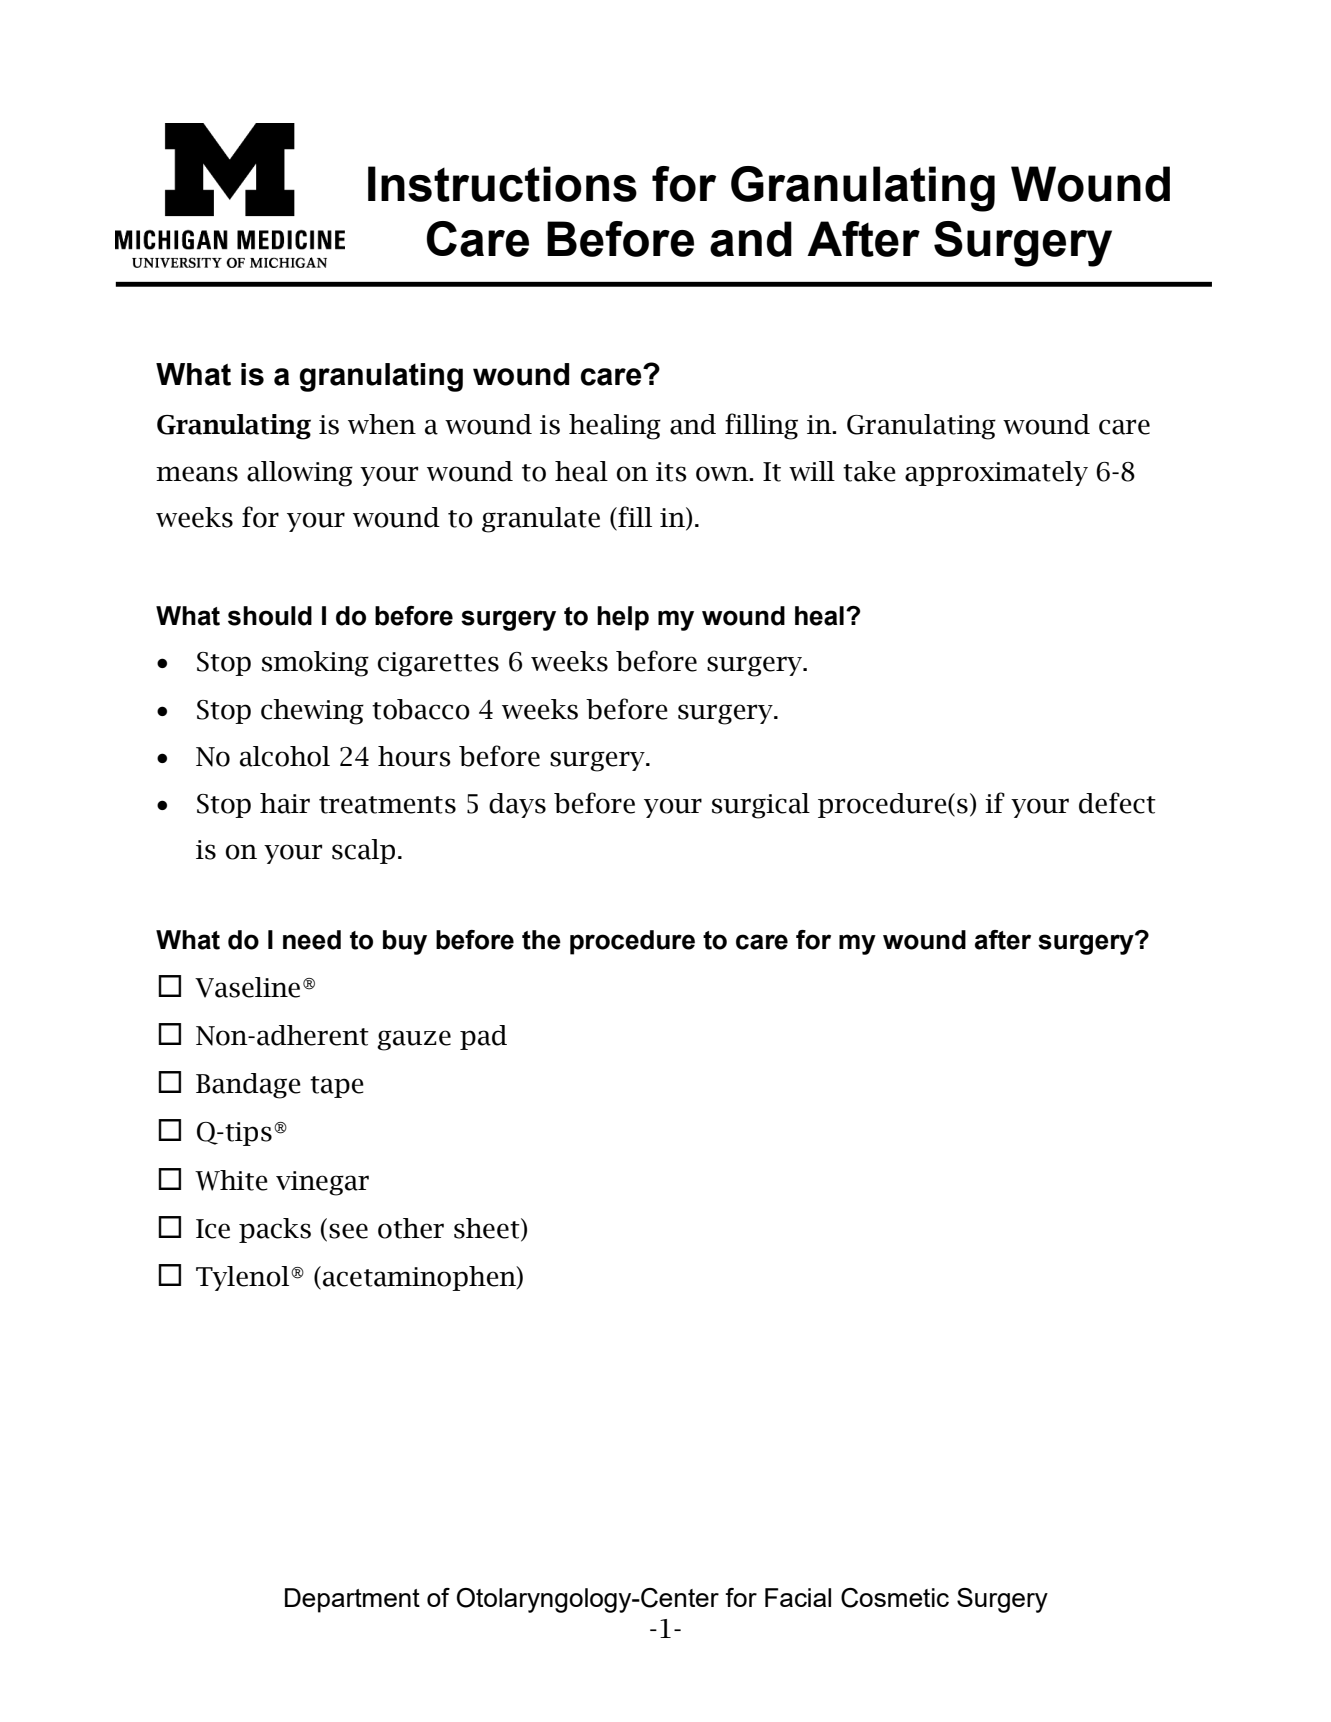 Image resolution: width=1331 pixels, height=1722 pixels. Describe the element at coordinates (312, 712) in the image. I see `chewing` at that location.
